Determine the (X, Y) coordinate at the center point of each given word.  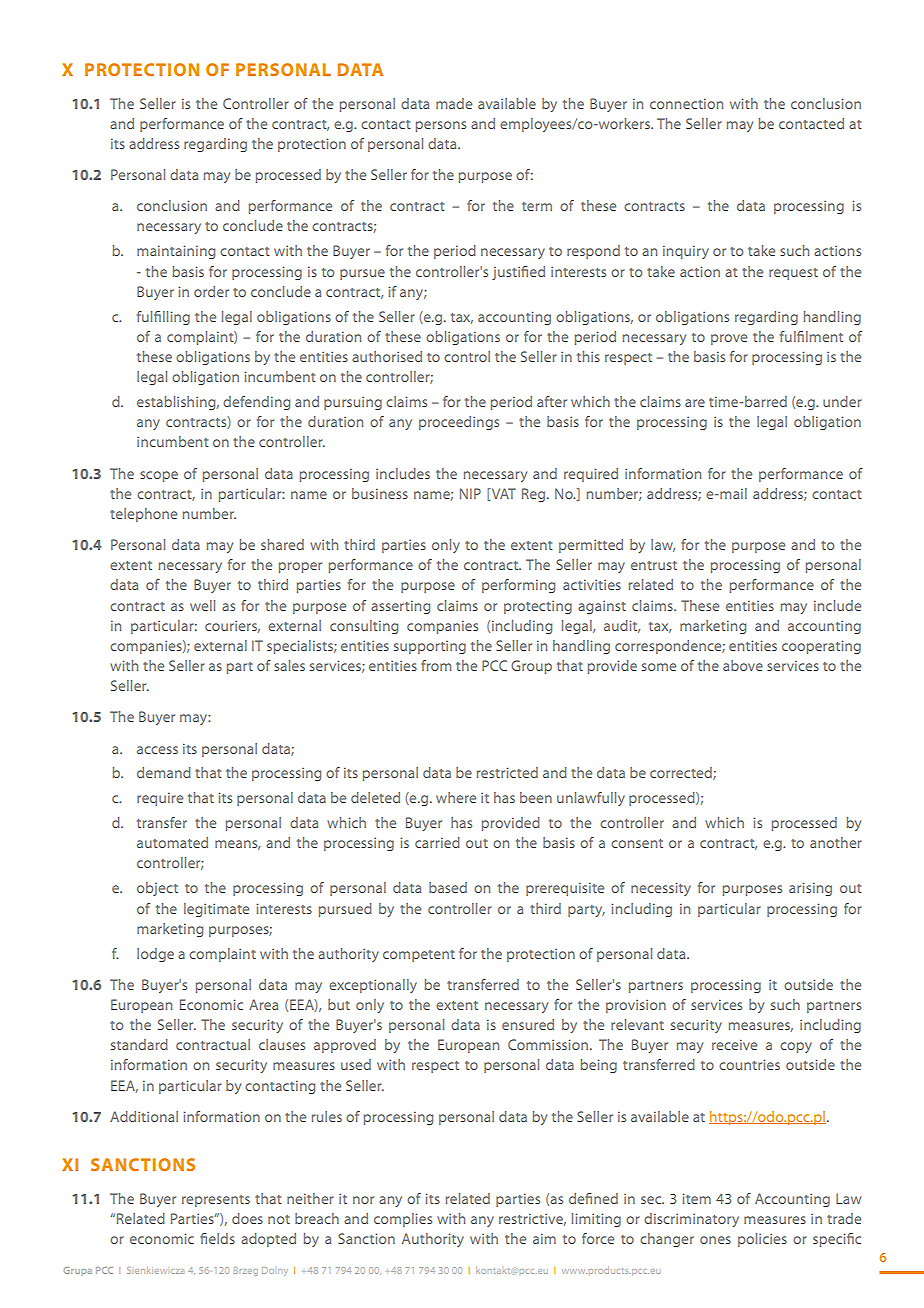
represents (216, 1201)
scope (159, 476)
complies (403, 1220)
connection (686, 103)
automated (172, 842)
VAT (502, 494)
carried (437, 842)
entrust (654, 565)
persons (441, 126)
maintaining (176, 252)
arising (810, 889)
